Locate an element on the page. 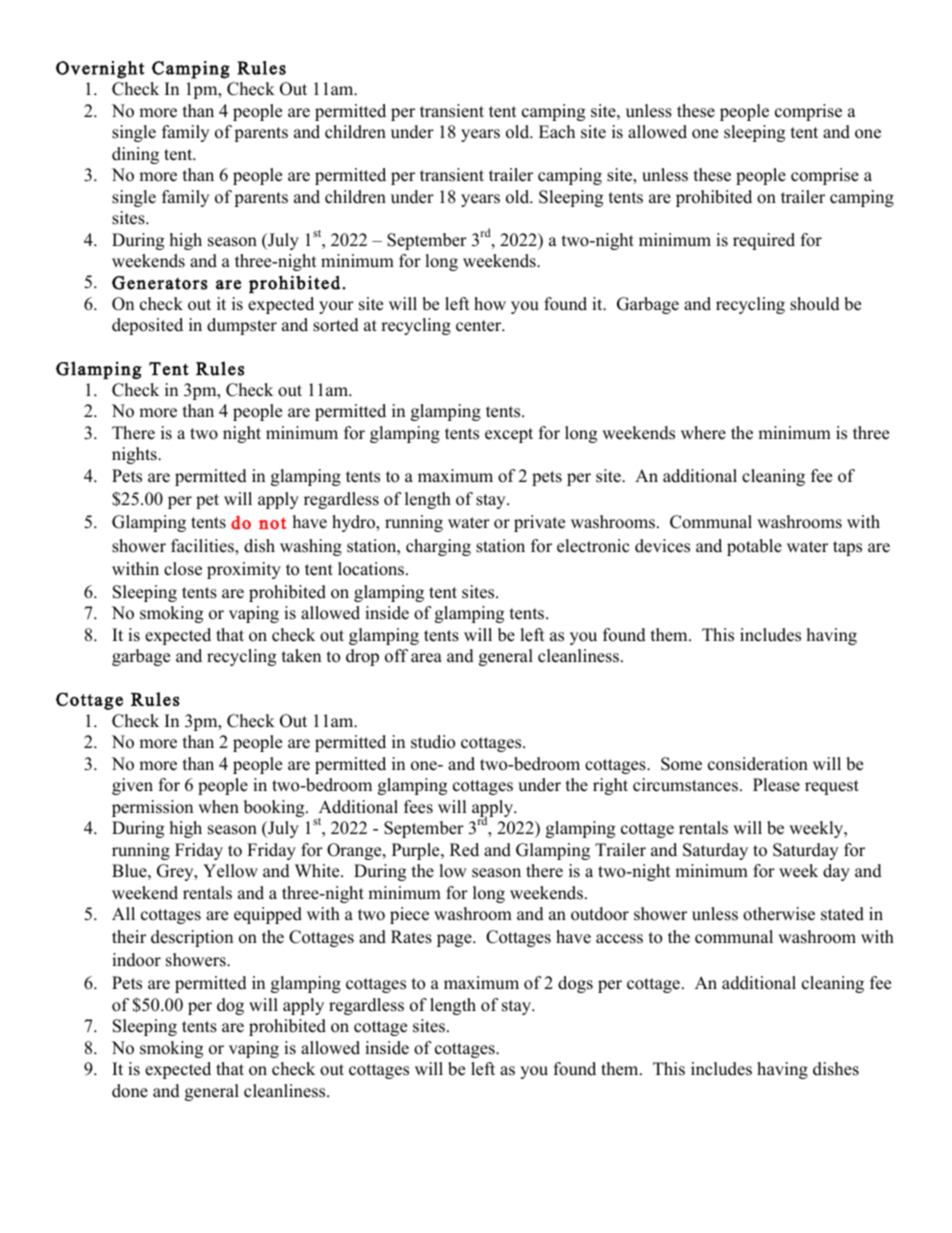 Image resolution: width=952 pixels, height=1233 pixels. Please is located at coordinates (776, 785).
